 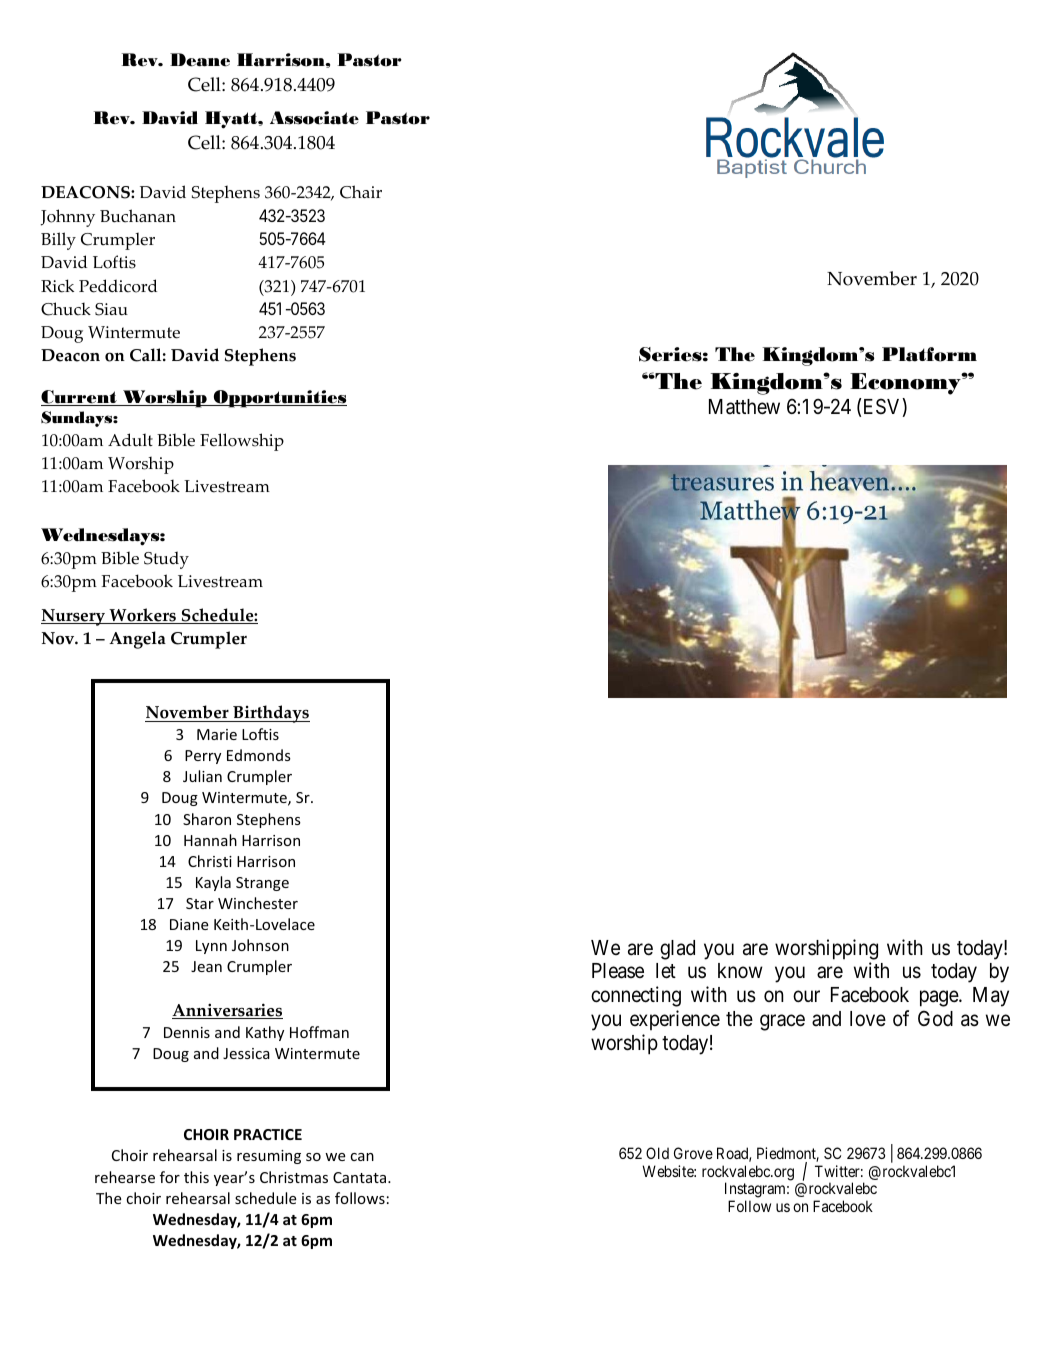 What do you see at coordinates (196, 1177) in the image?
I see `this` at bounding box center [196, 1177].
